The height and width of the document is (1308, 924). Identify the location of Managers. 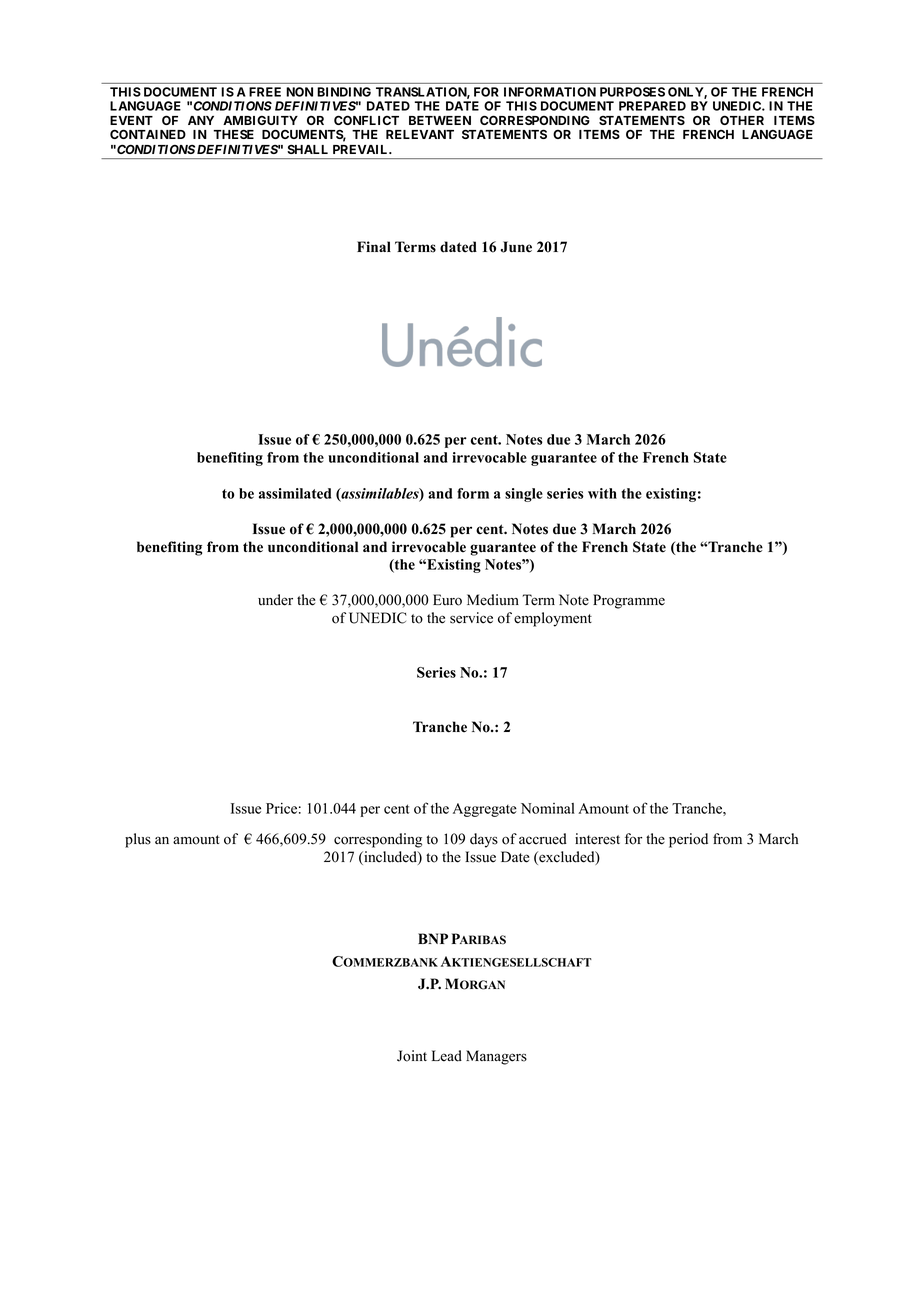
(496, 1057).
